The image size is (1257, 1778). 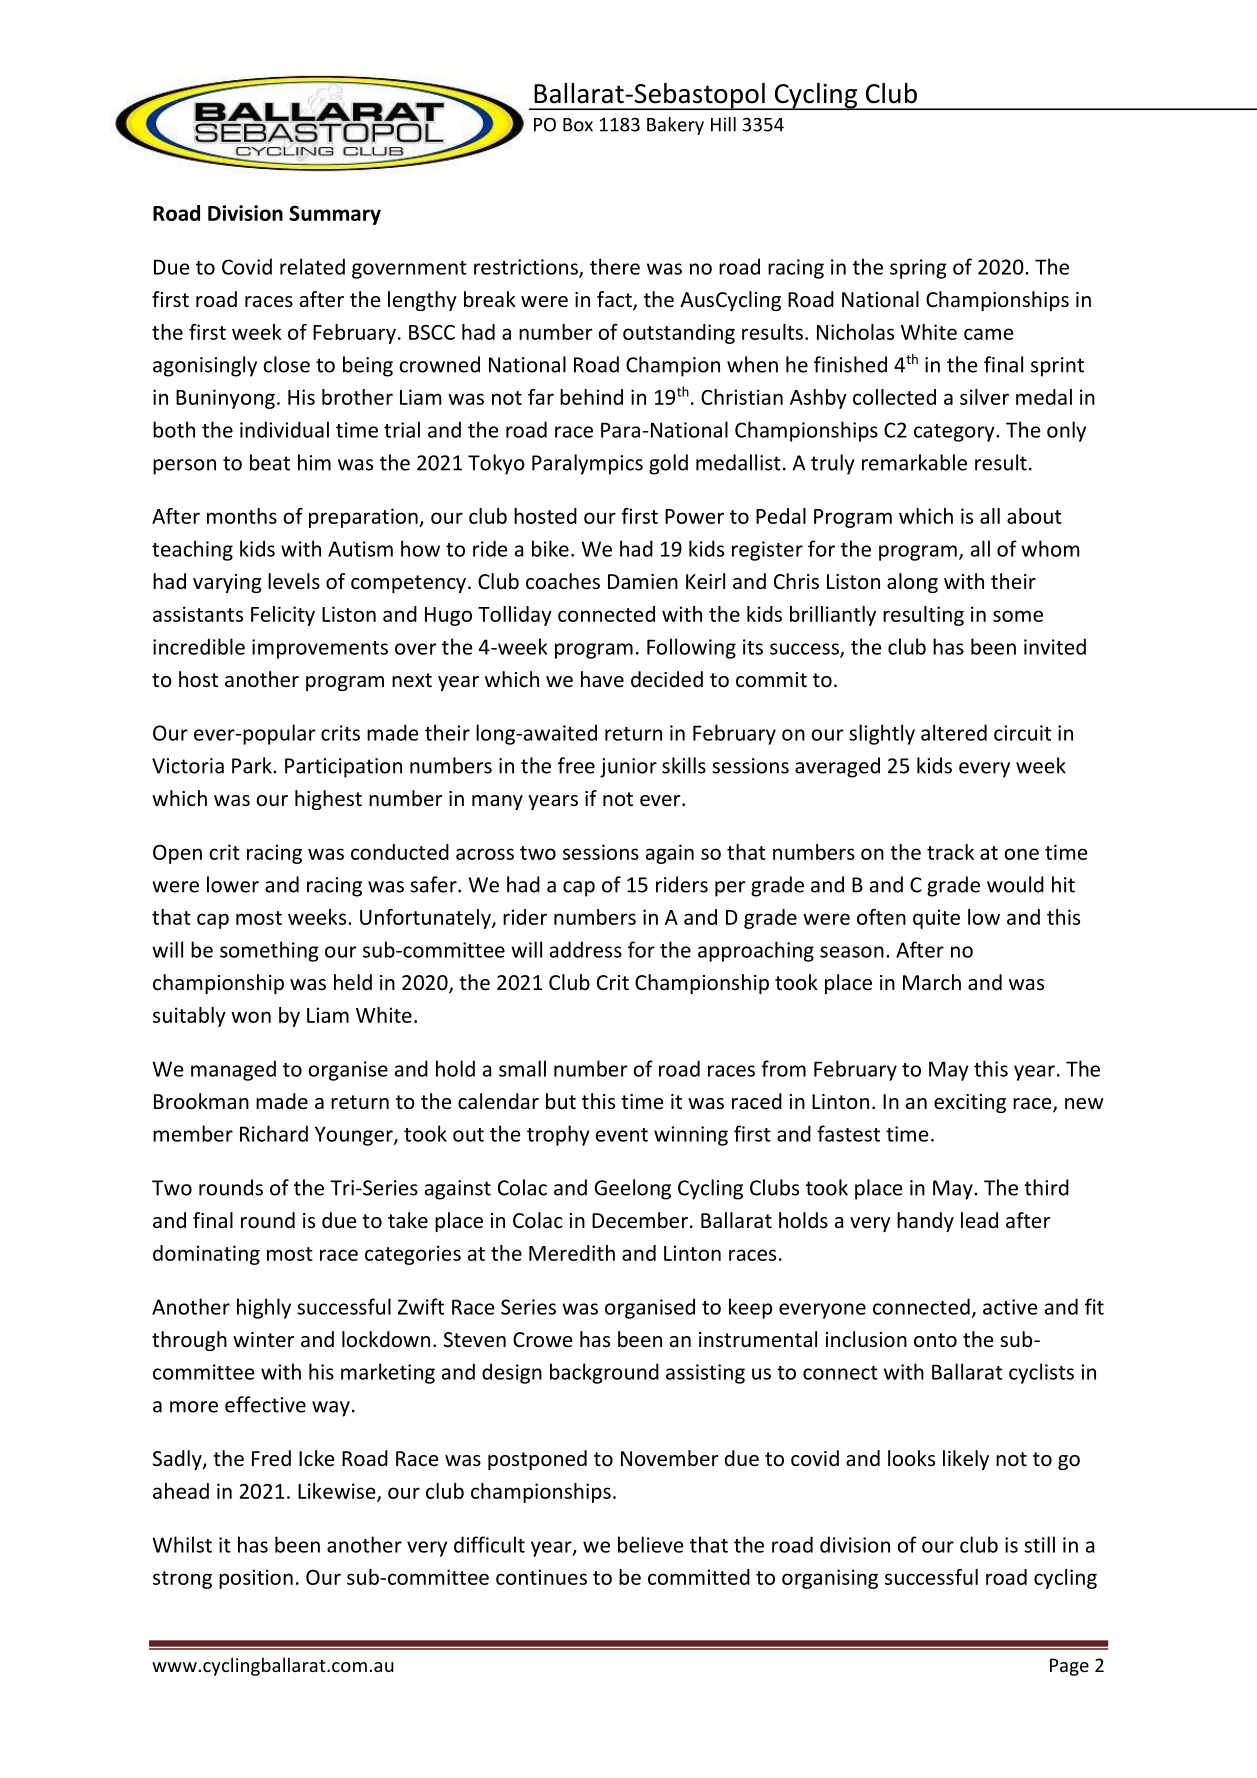 What do you see at coordinates (1069, 1667) in the page?
I see `Page` at bounding box center [1069, 1667].
